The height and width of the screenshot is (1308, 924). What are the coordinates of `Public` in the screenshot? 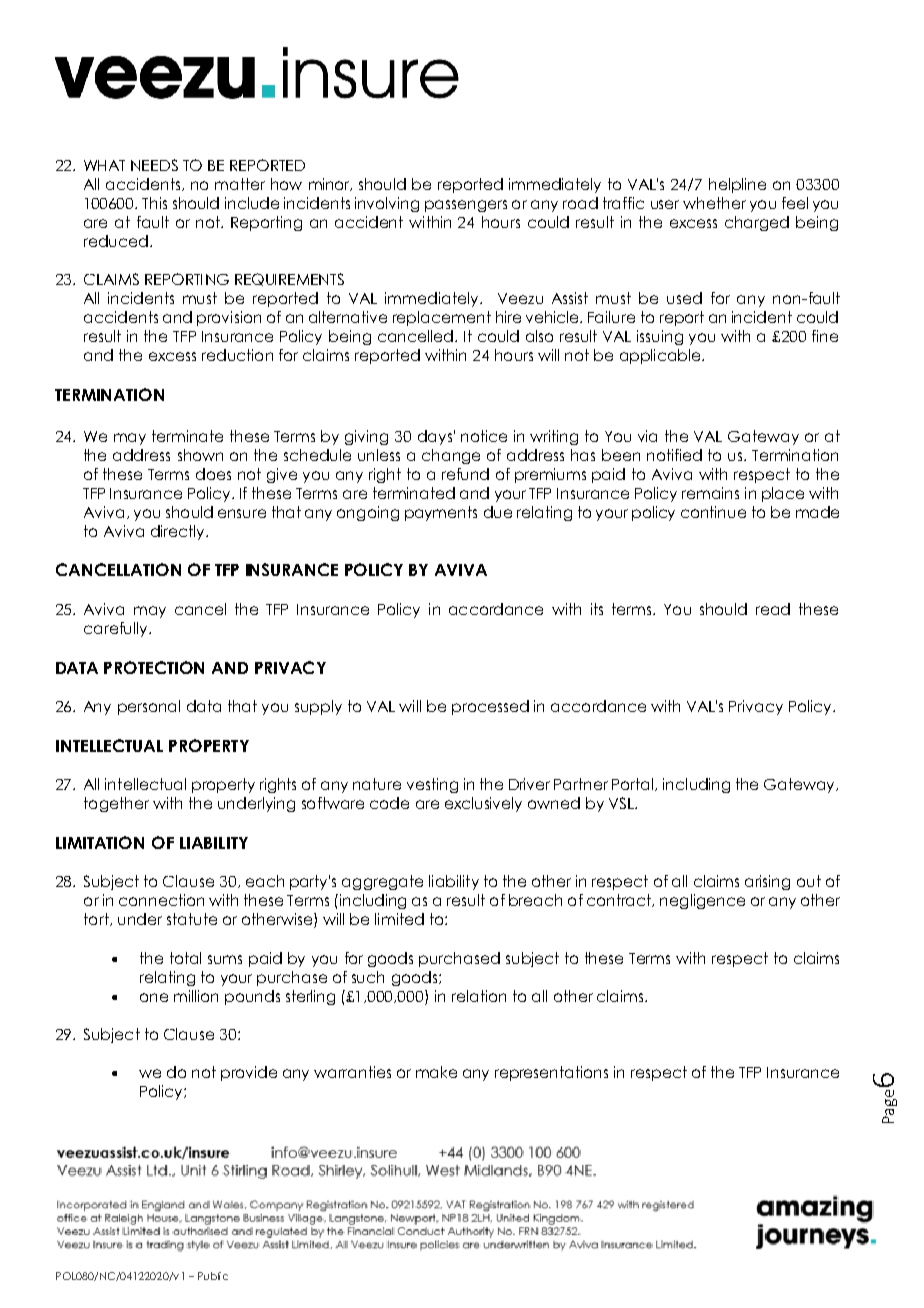 It's located at (213, 1276).
